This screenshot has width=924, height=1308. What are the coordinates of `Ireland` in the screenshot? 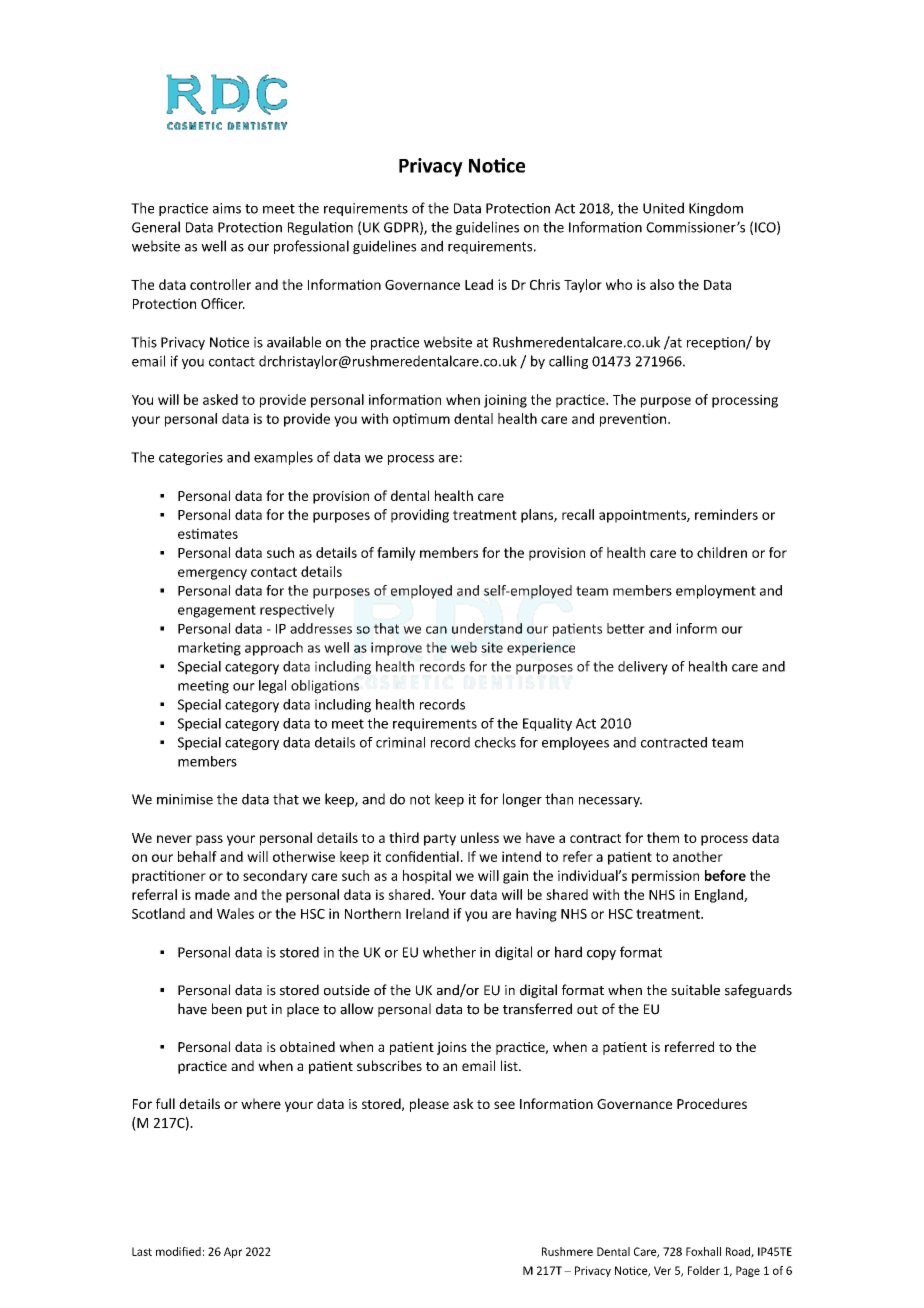 It's located at (427, 913).
